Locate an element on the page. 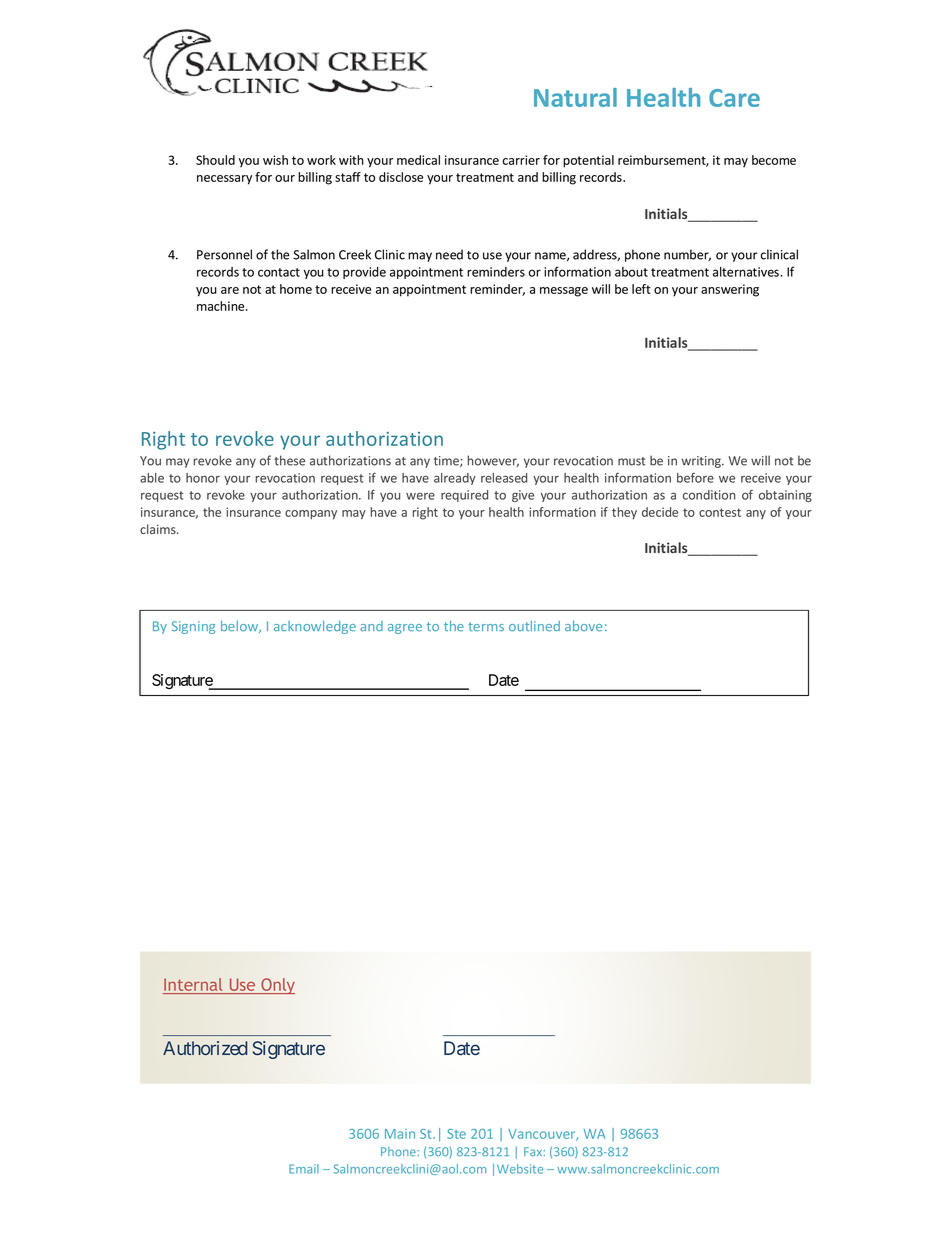 The width and height of the document is (952, 1233). above is located at coordinates (583, 626).
